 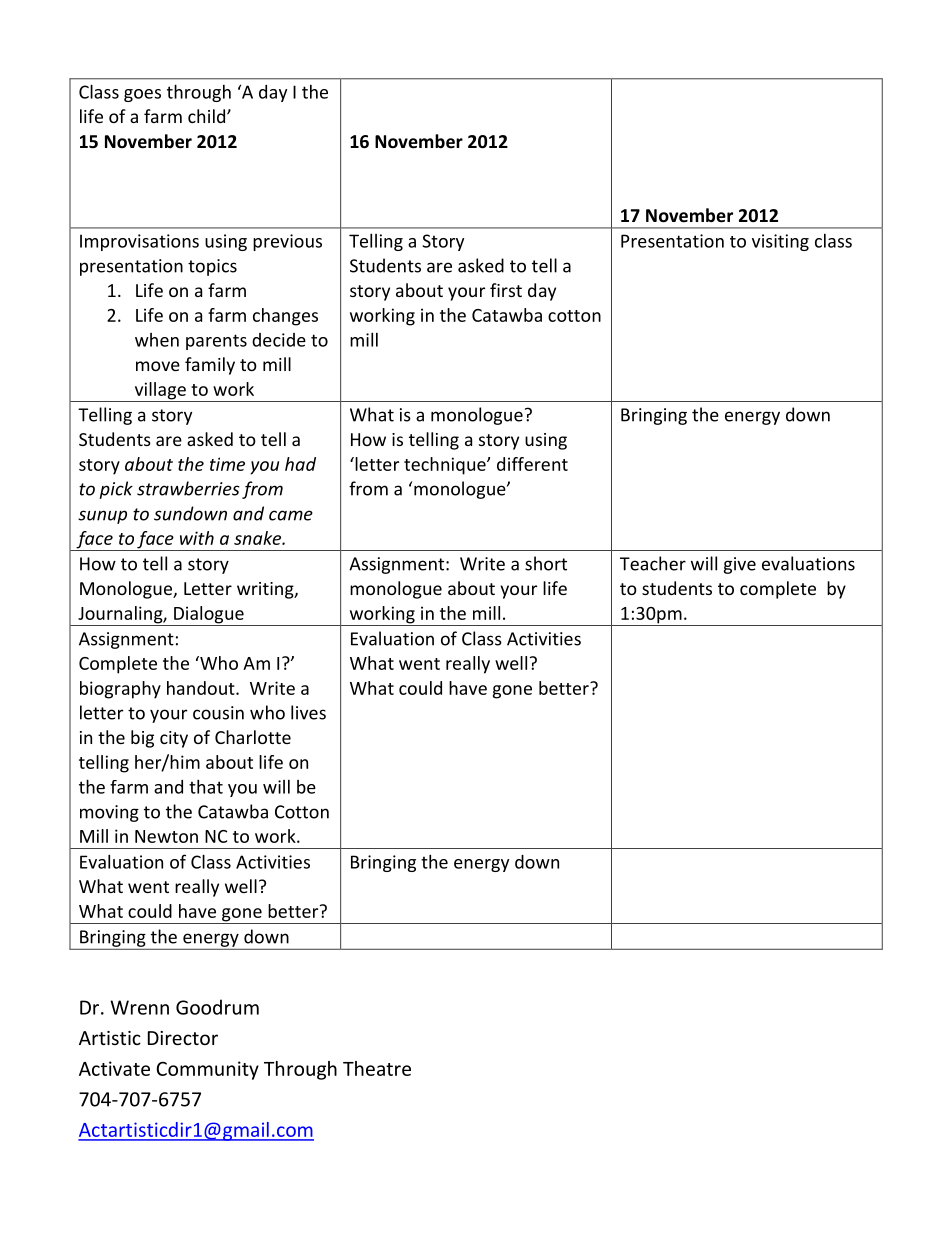 What do you see at coordinates (183, 1038) in the document?
I see `Director` at bounding box center [183, 1038].
